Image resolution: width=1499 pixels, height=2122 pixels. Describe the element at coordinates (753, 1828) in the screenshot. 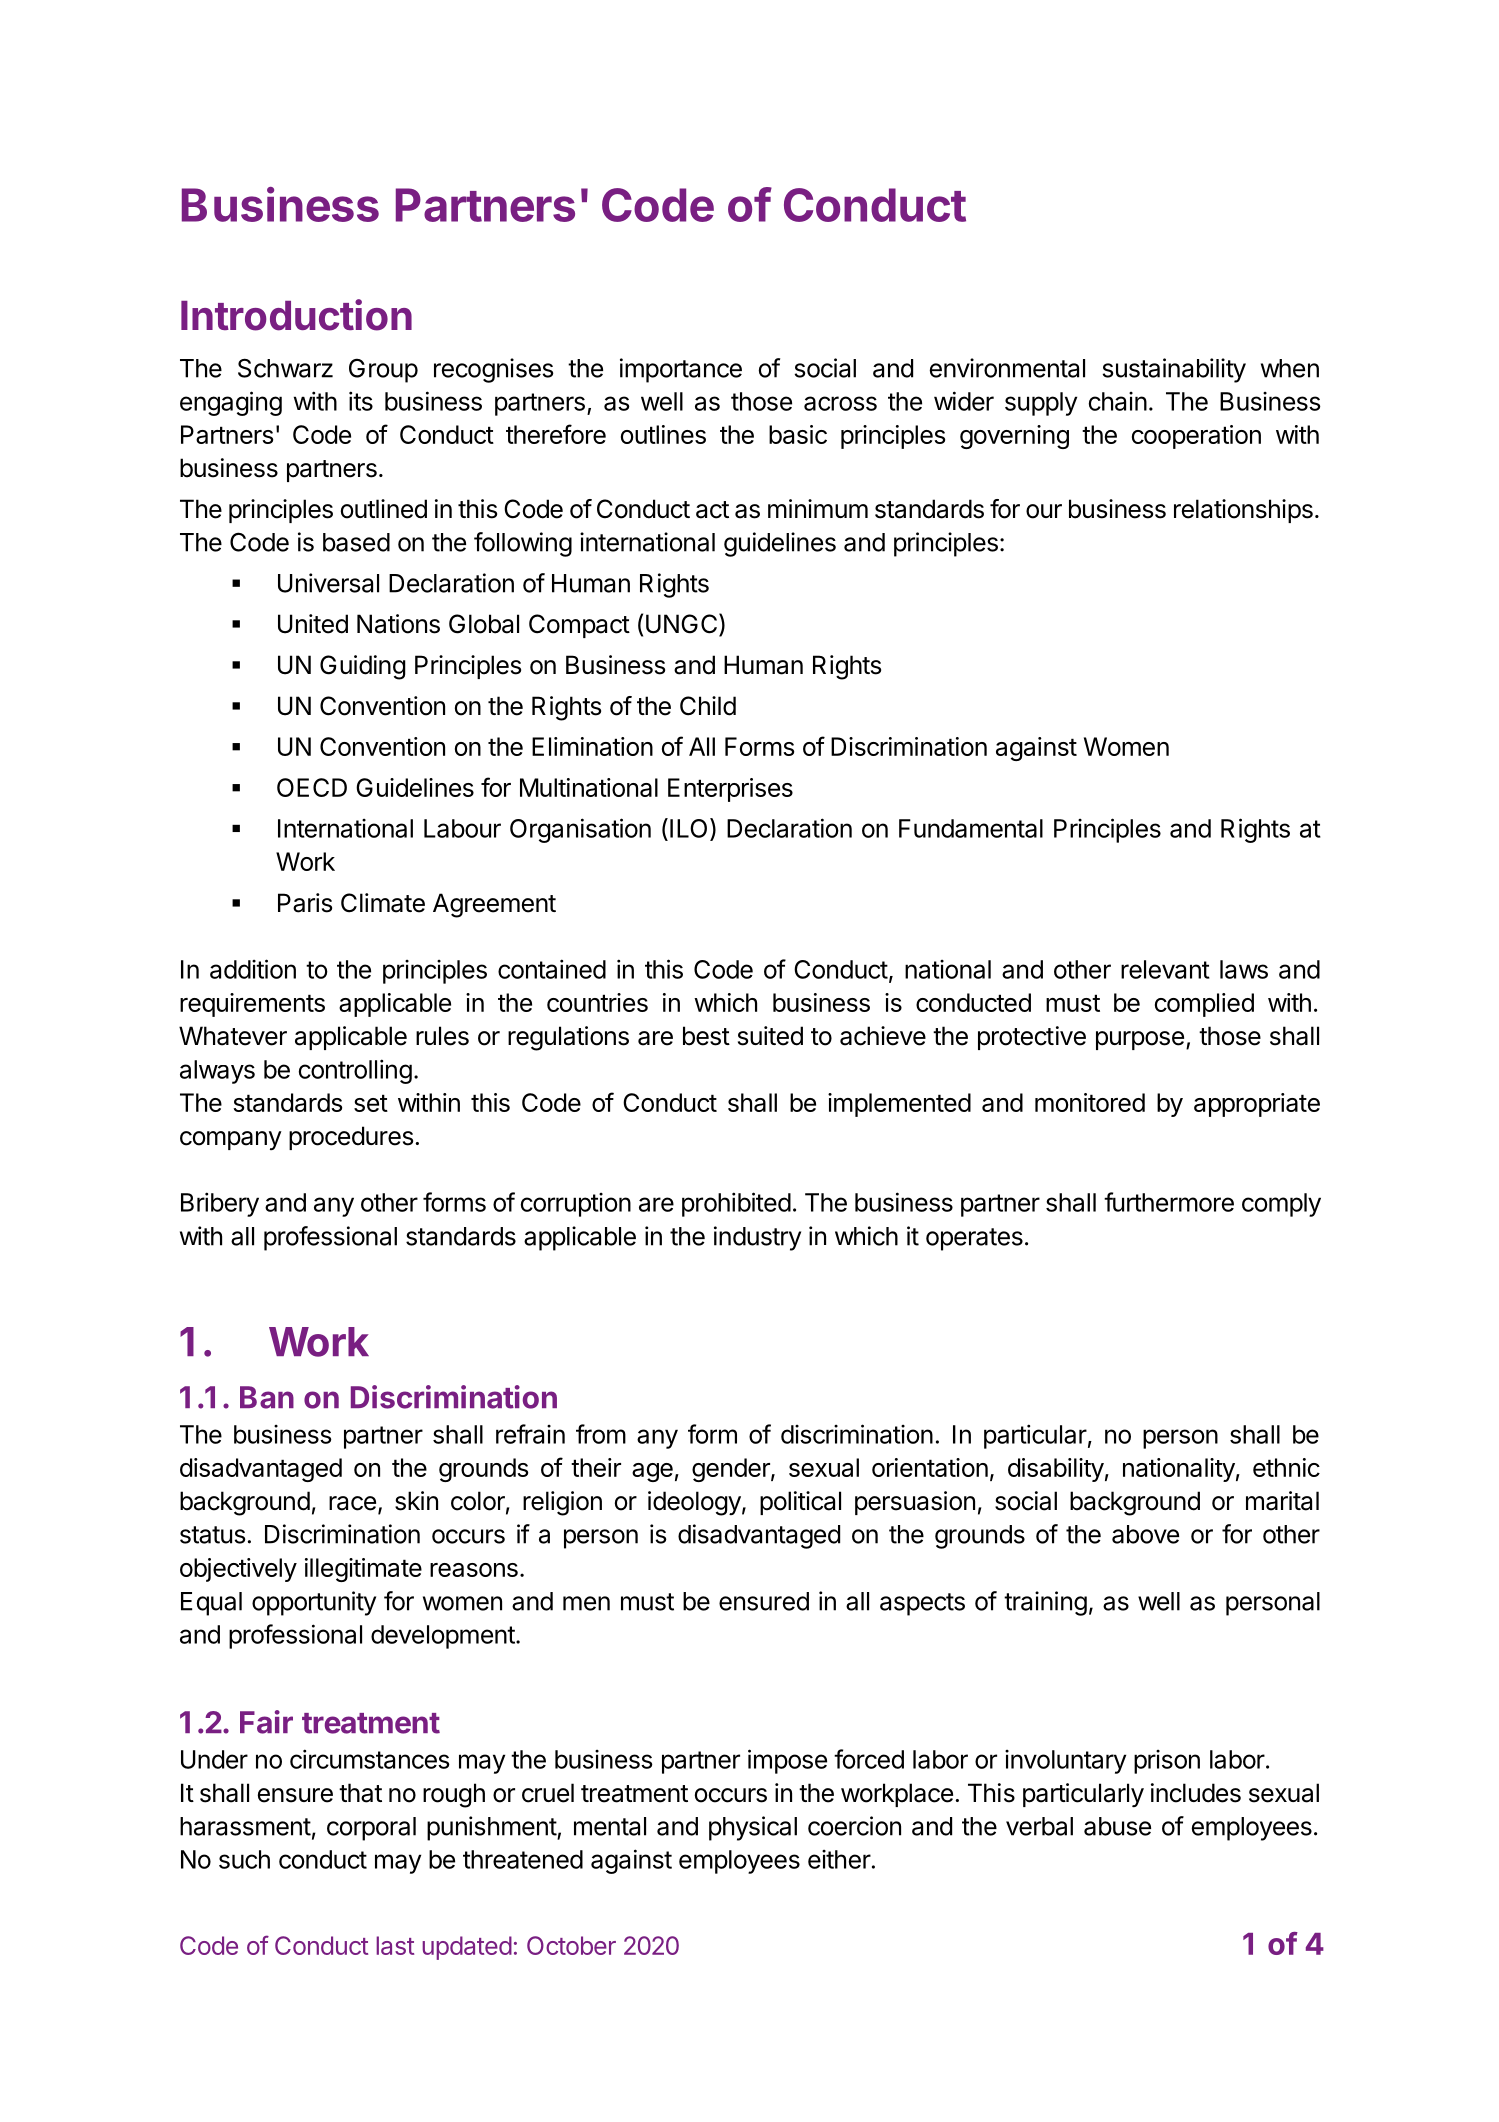

I see `physical` at that location.
